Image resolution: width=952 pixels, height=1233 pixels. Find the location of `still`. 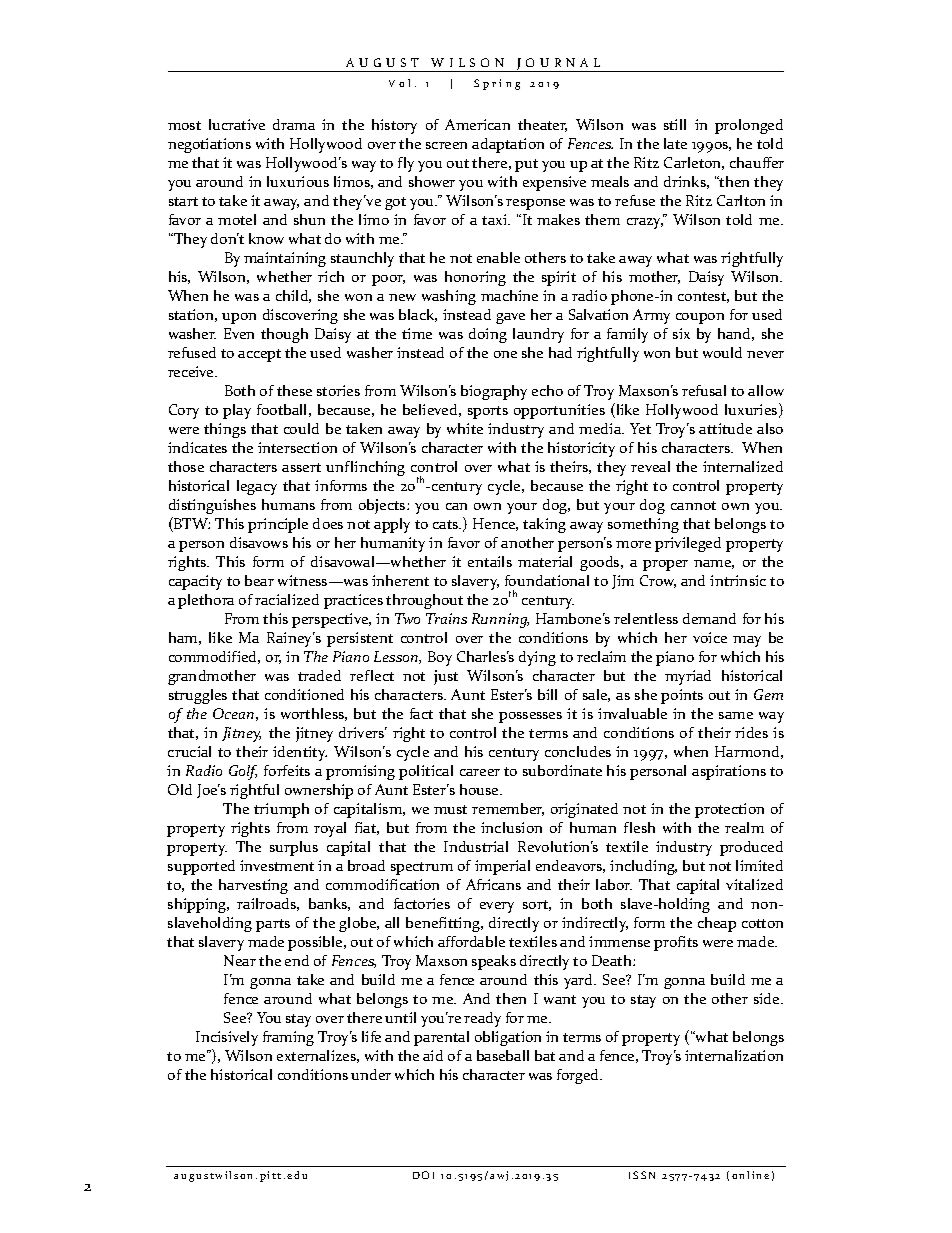

still is located at coordinates (675, 124).
